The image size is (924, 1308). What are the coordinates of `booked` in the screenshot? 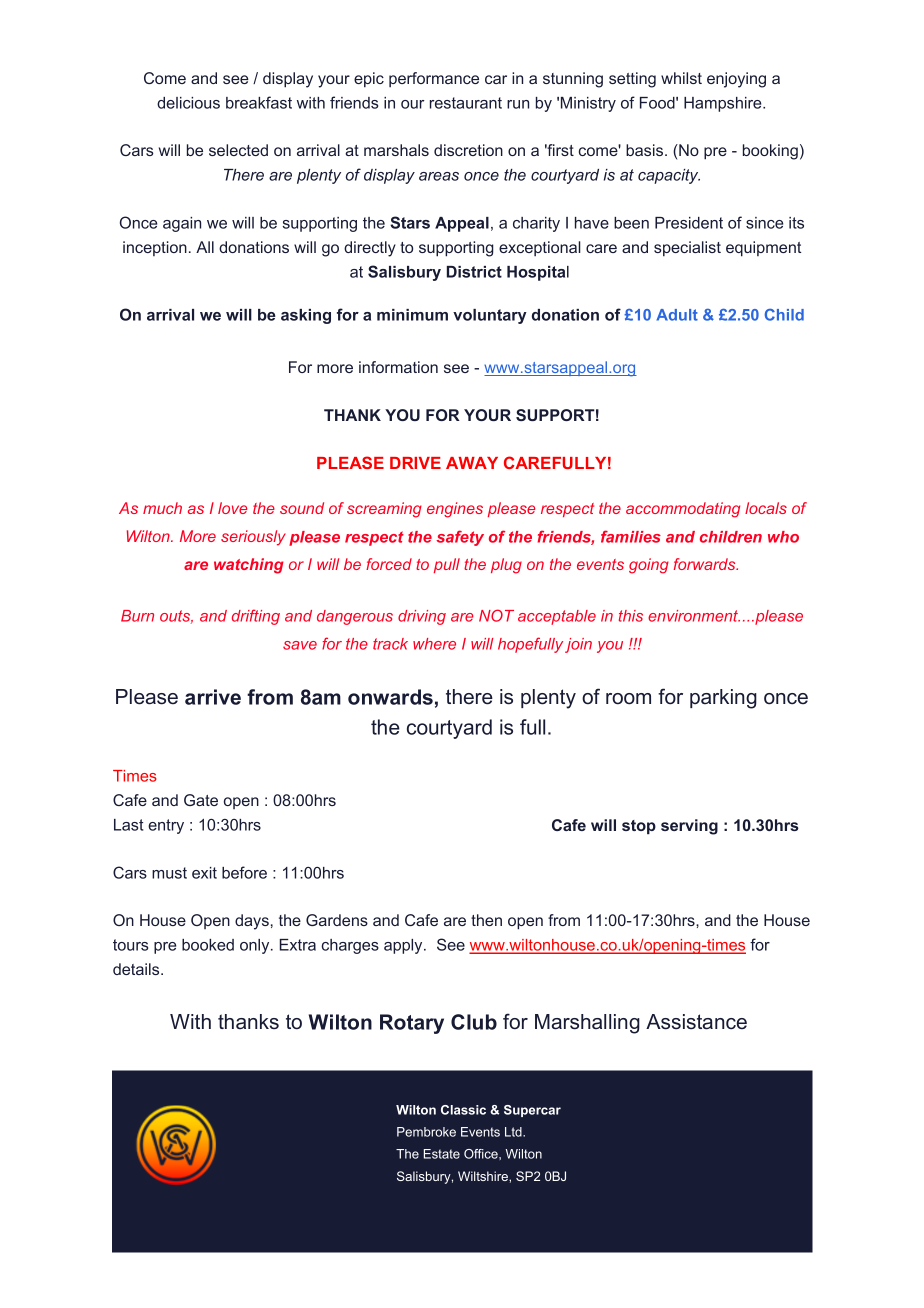 It's located at (208, 945).
